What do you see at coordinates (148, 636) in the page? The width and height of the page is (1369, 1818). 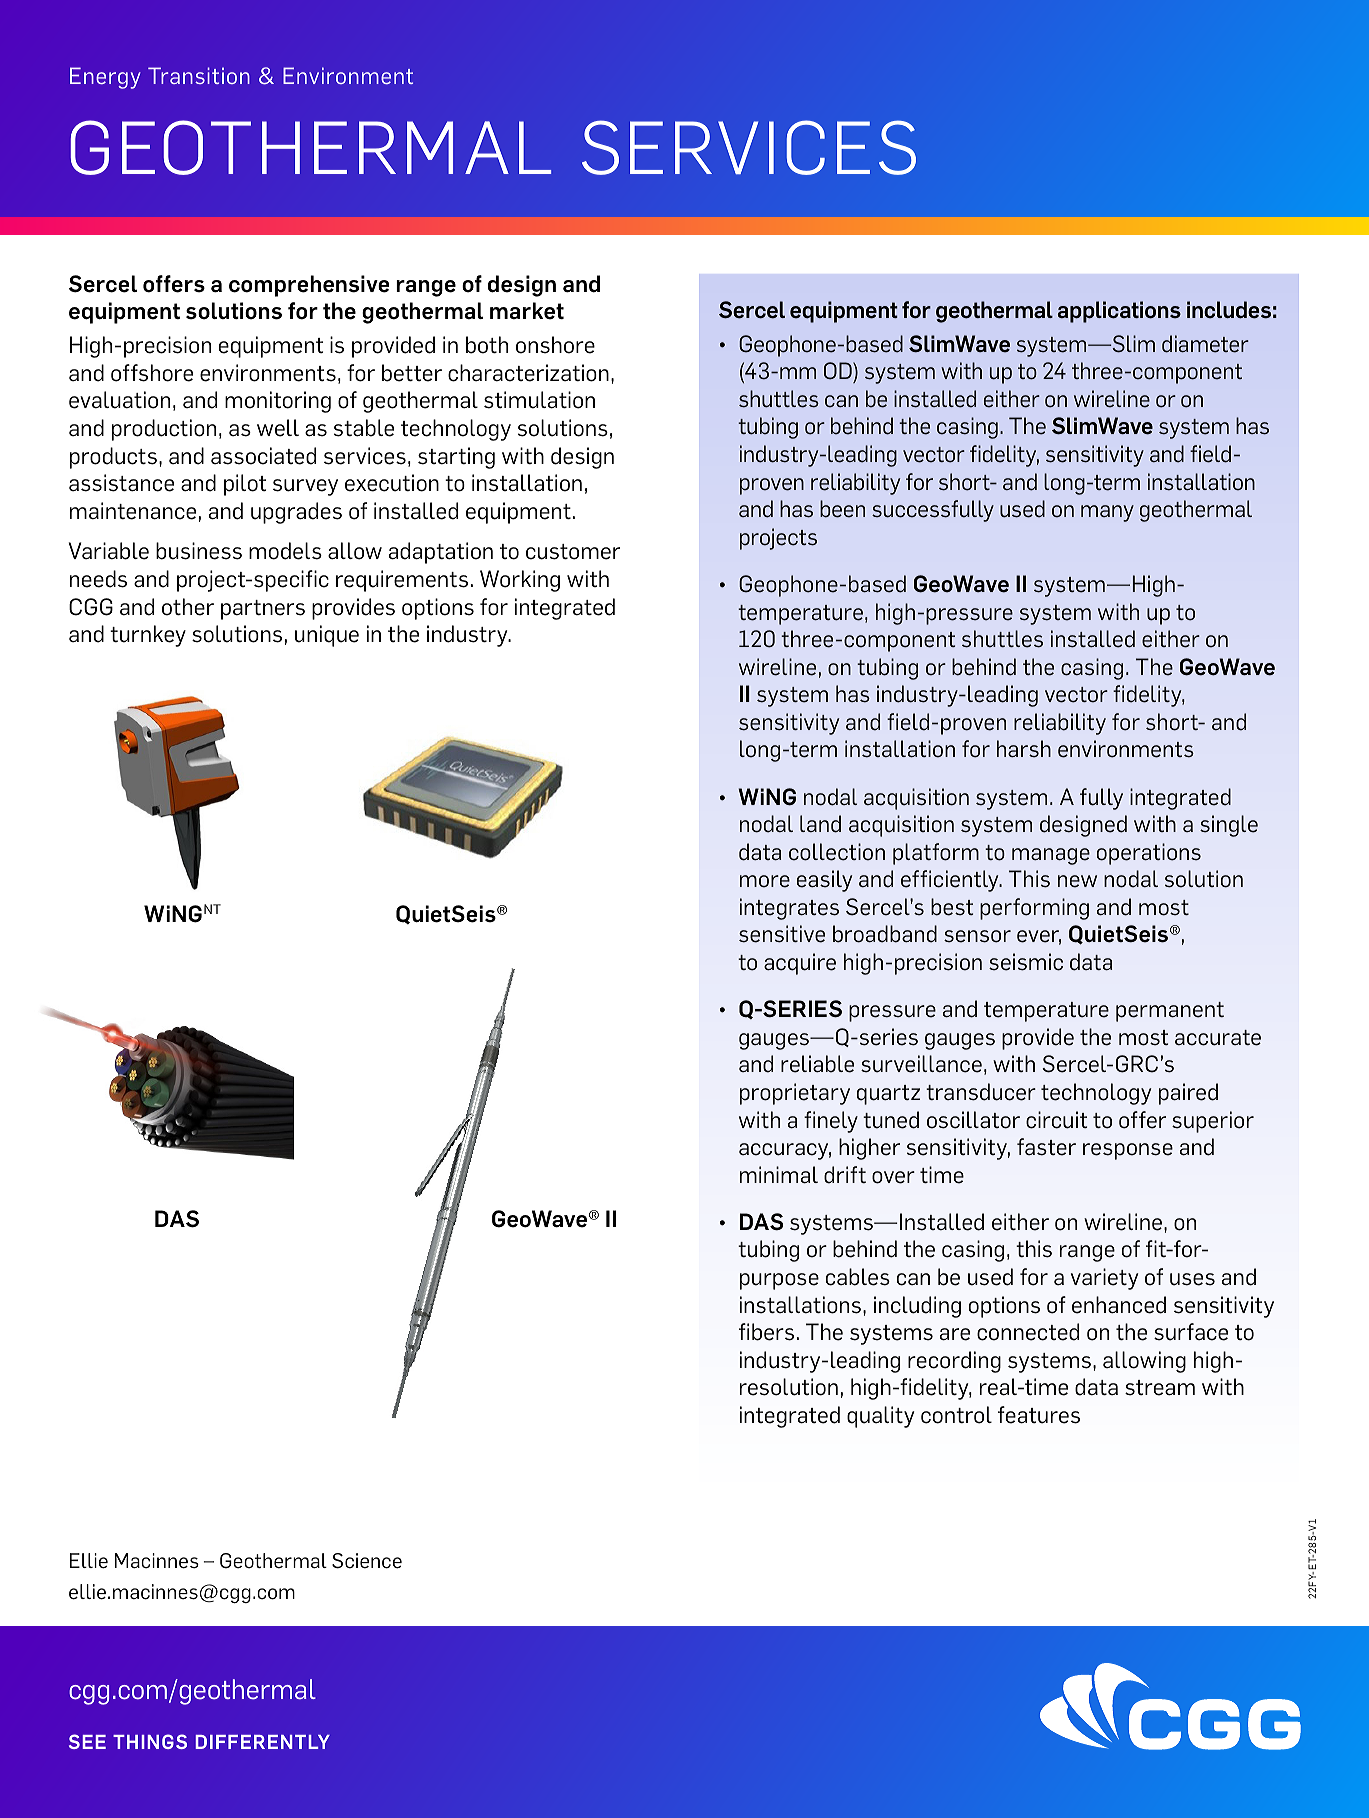 I see `turnkey` at bounding box center [148, 636].
